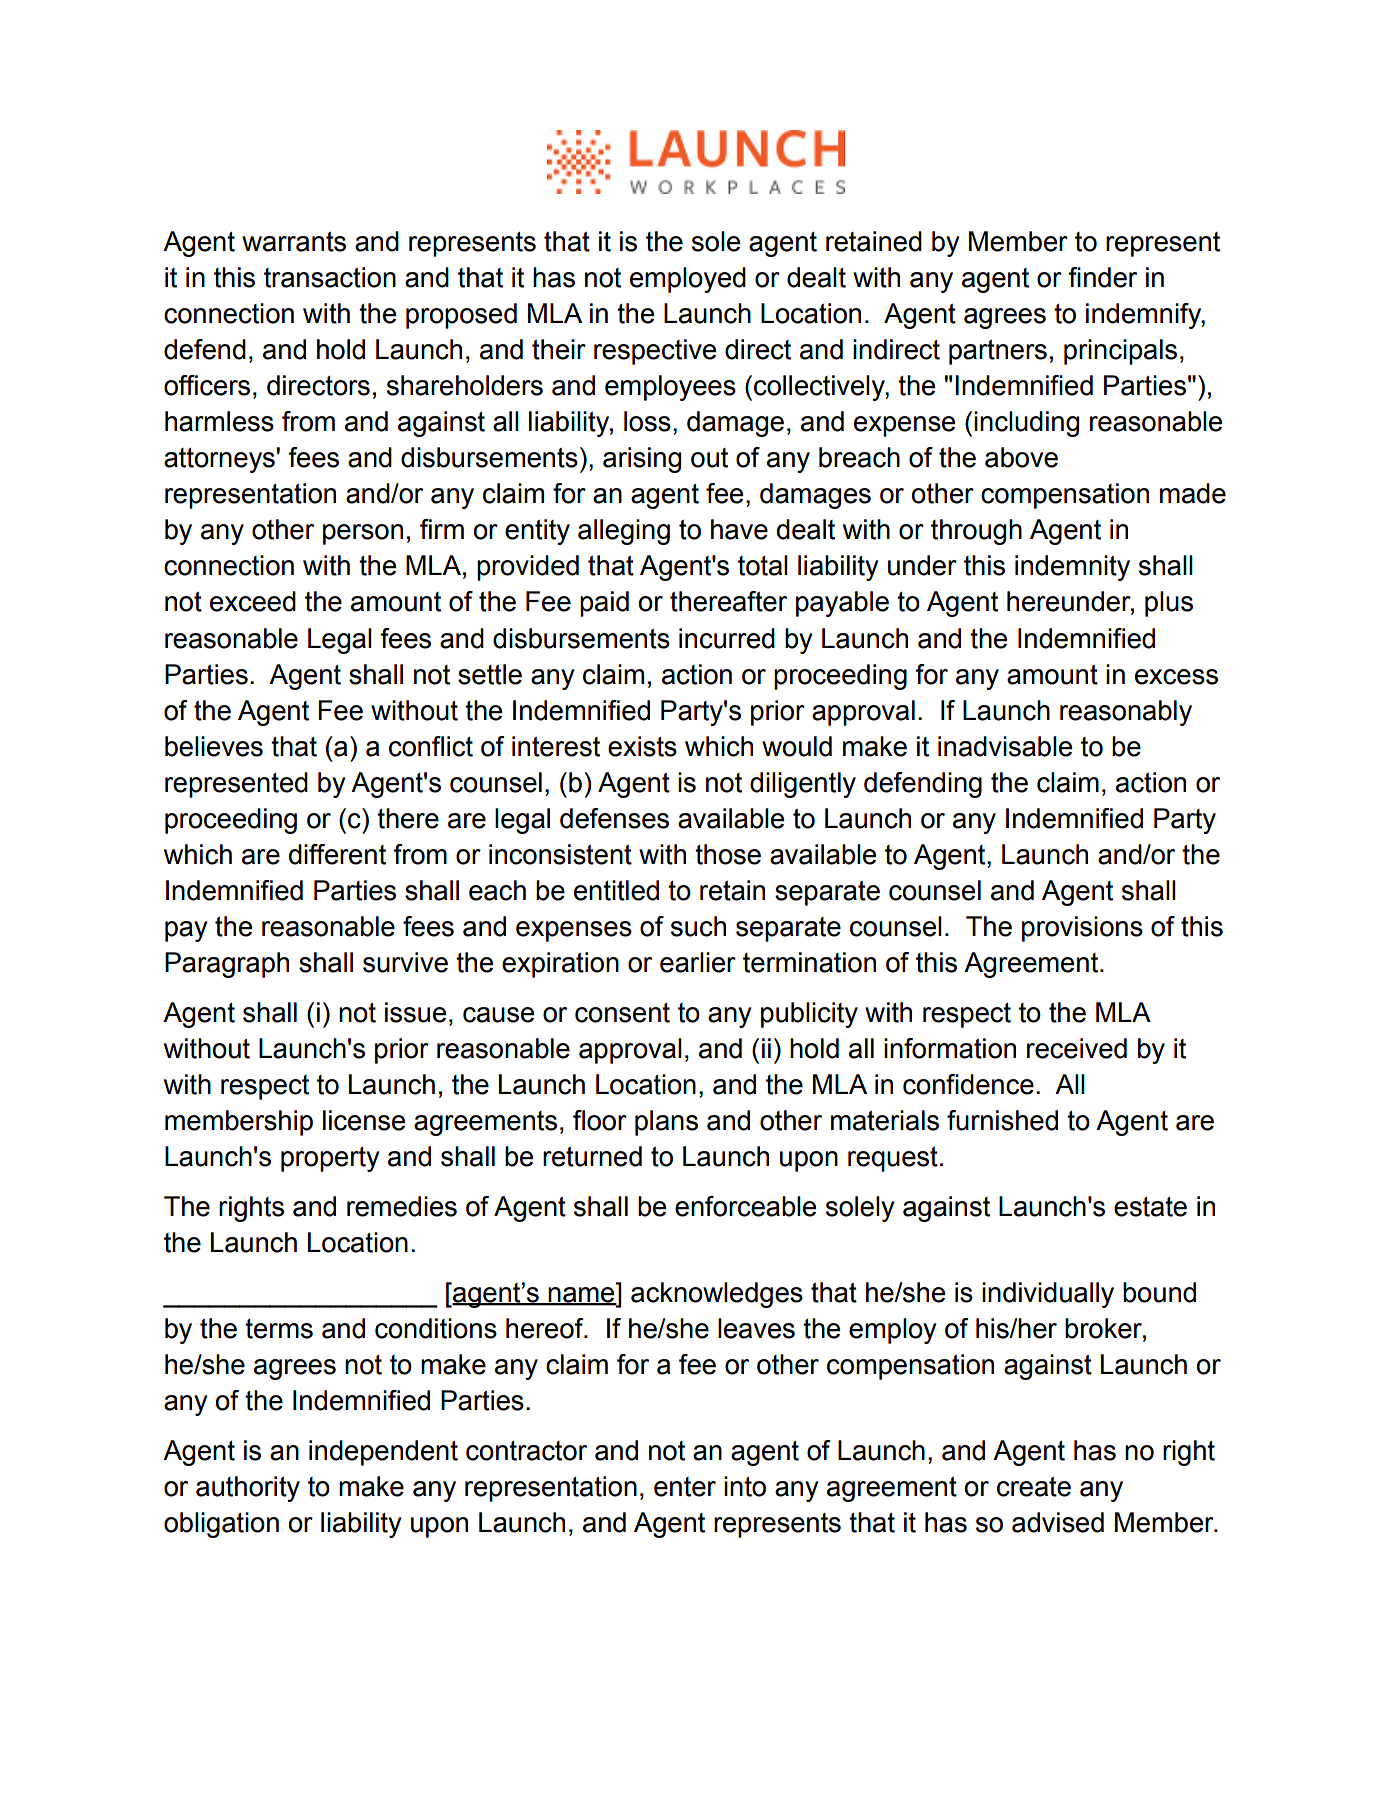 This page has width=1392, height=1801. Describe the element at coordinates (1102, 277) in the page. I see `finder` at that location.
